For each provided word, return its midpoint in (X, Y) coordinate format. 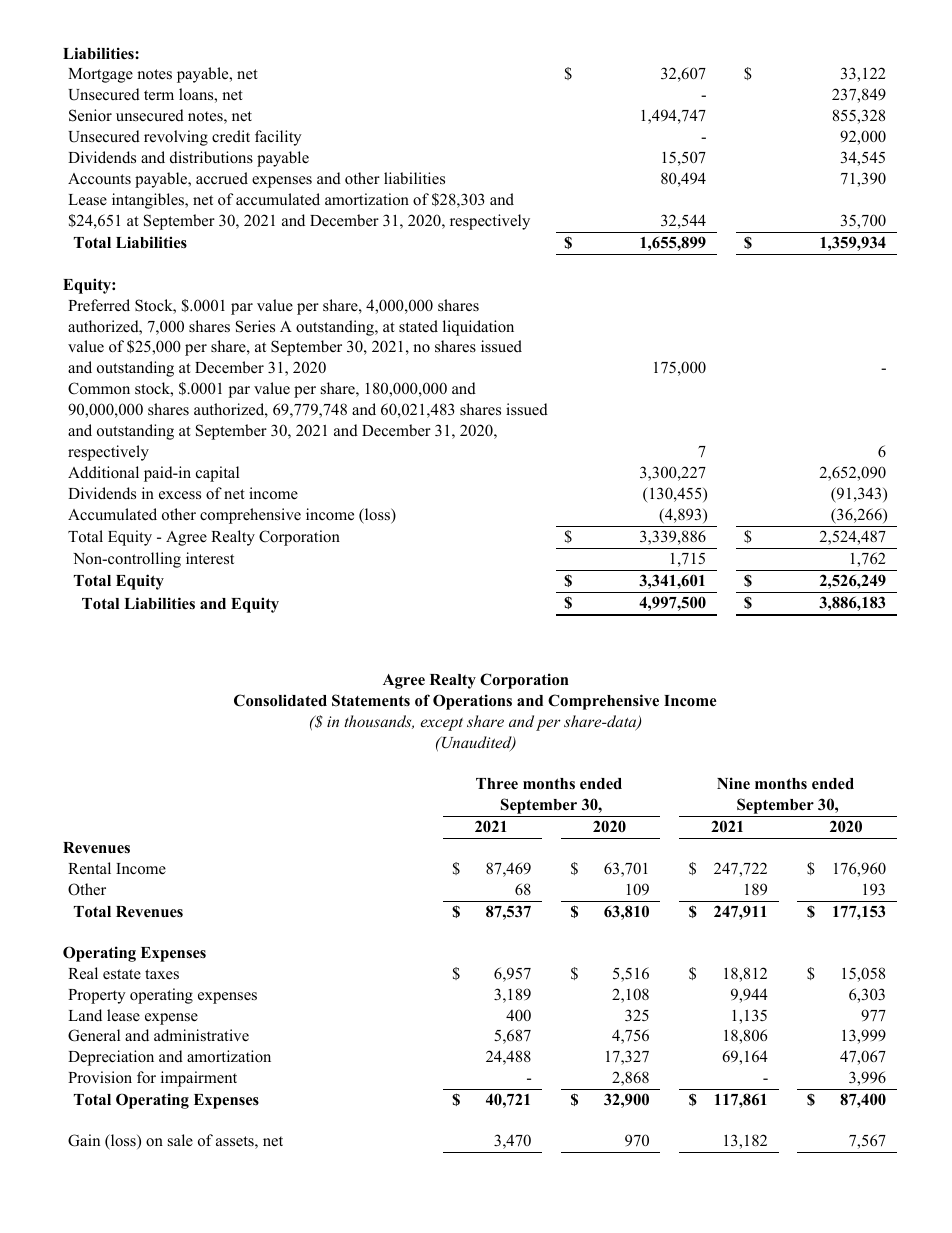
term (159, 95)
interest (210, 558)
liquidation (478, 328)
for (146, 1077)
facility (278, 138)
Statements (371, 700)
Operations (472, 702)
